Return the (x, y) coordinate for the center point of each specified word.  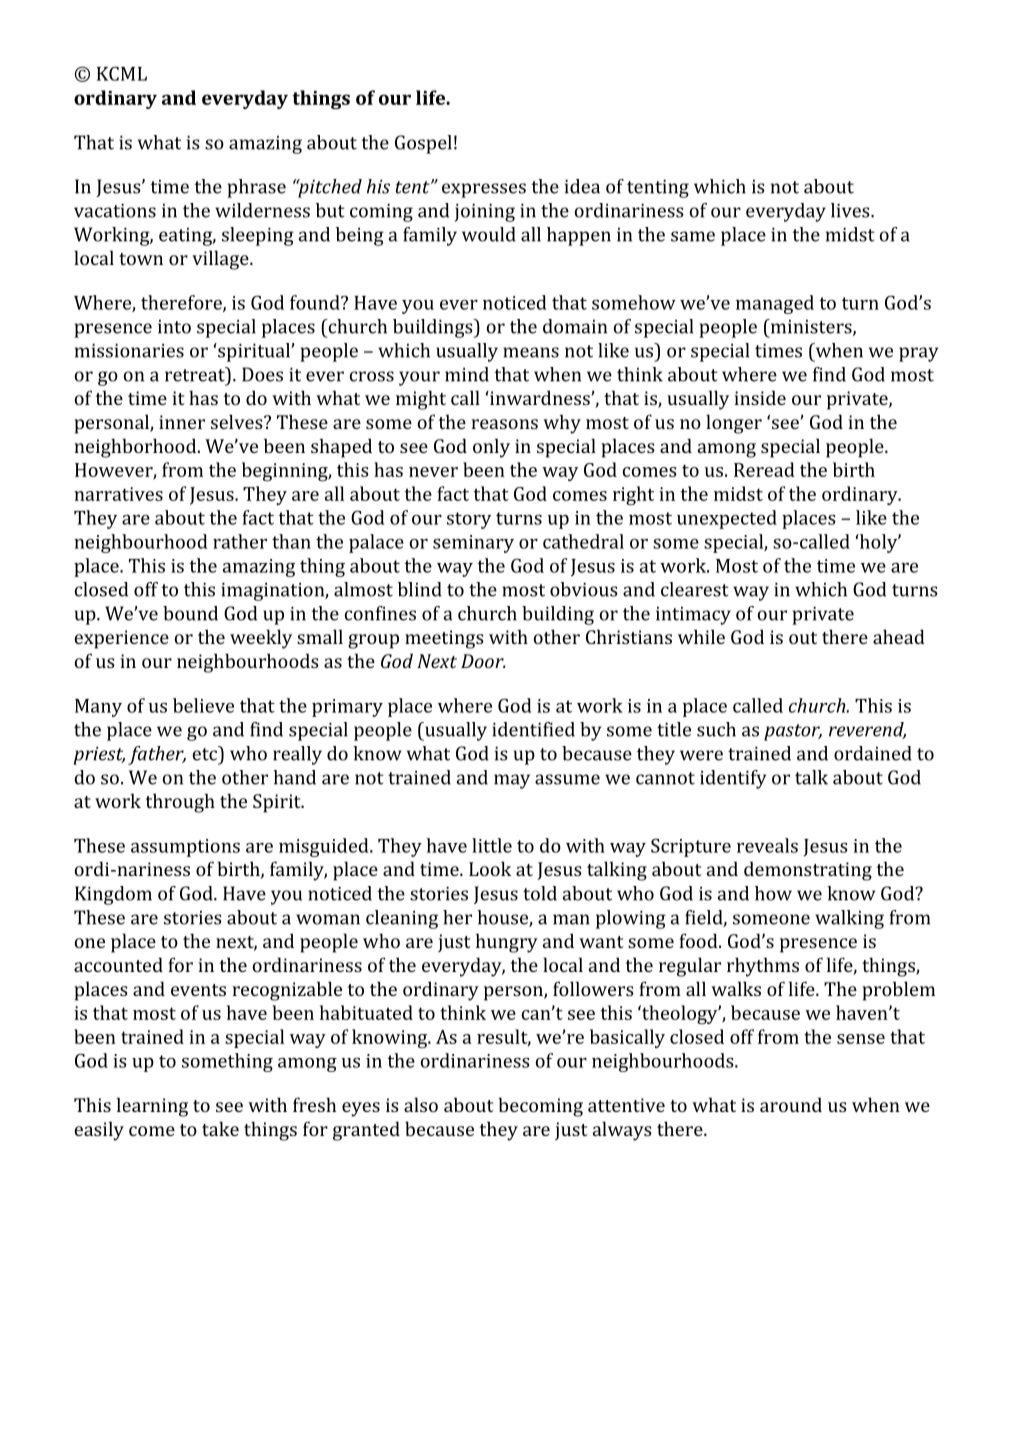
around (791, 1104)
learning (152, 1107)
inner (182, 422)
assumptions (185, 848)
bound (190, 613)
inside (760, 397)
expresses (484, 190)
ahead (899, 636)
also (421, 1104)
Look (490, 868)
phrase (256, 188)
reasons (504, 424)
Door (483, 661)
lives (851, 210)
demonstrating (808, 871)
